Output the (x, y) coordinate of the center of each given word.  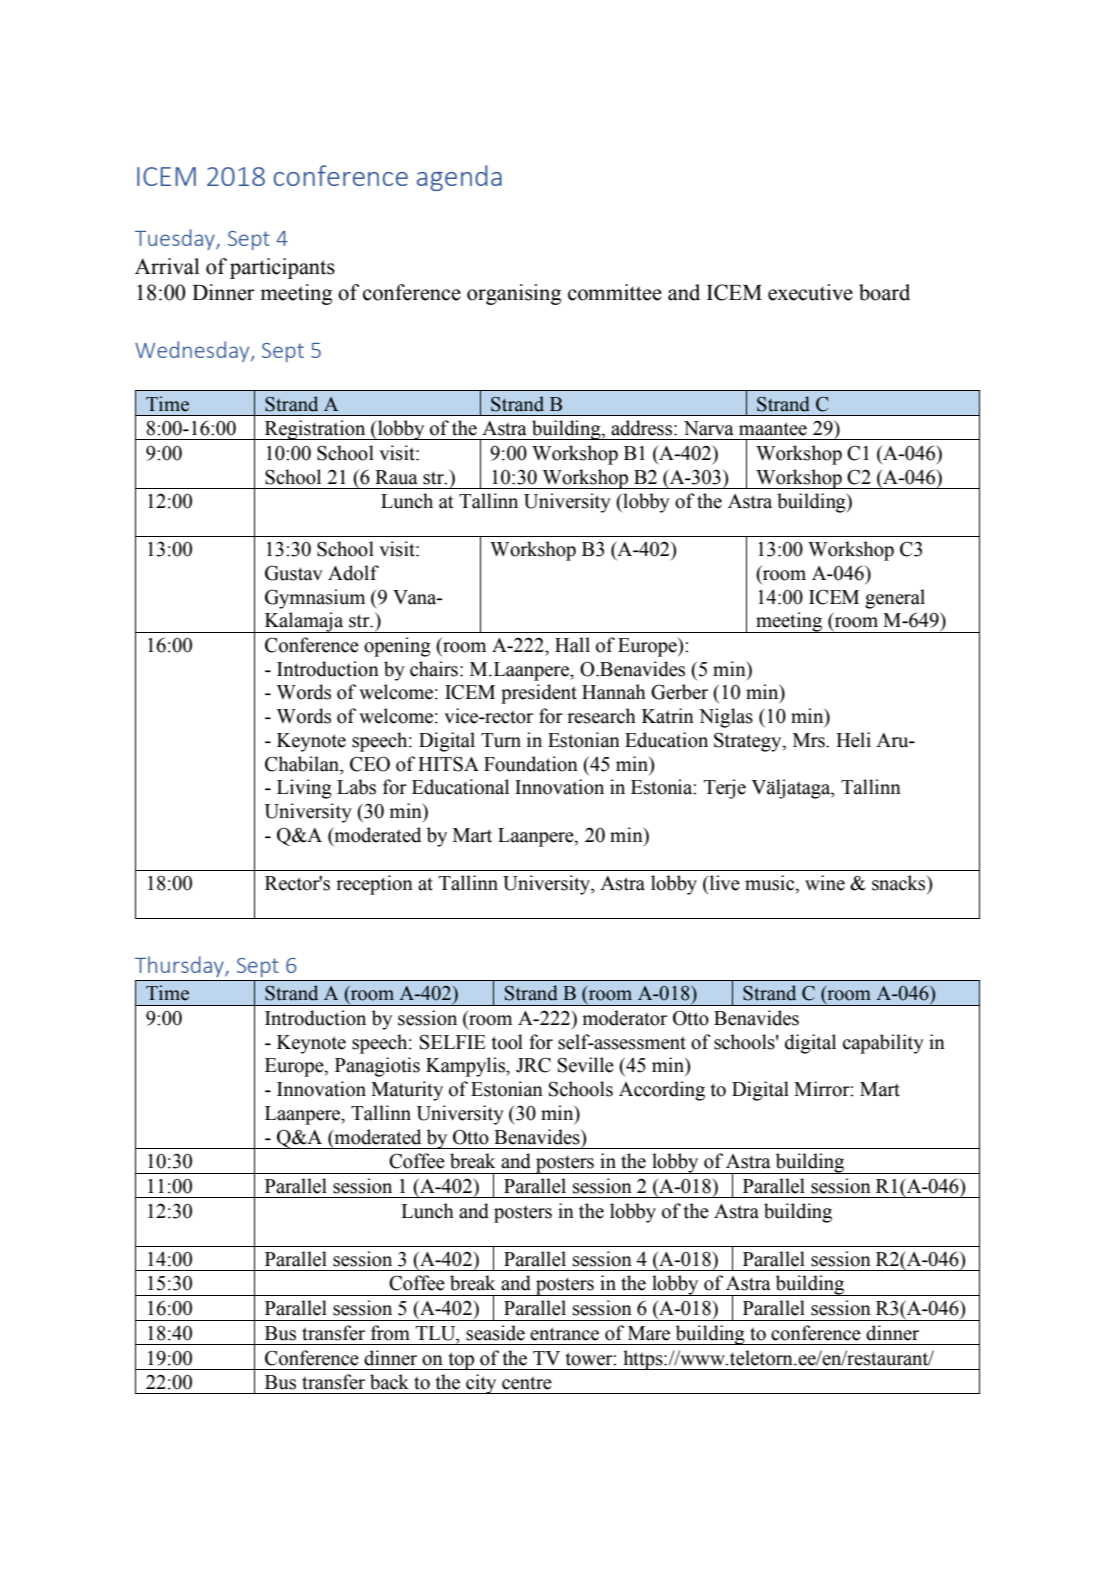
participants (282, 268)
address (643, 428)
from (390, 1333)
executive (810, 292)
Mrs (810, 740)
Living (304, 789)
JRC (533, 1065)
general (895, 599)
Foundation (531, 764)
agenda (459, 178)
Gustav (294, 573)
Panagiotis (377, 1067)
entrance (564, 1334)
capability (883, 1044)
